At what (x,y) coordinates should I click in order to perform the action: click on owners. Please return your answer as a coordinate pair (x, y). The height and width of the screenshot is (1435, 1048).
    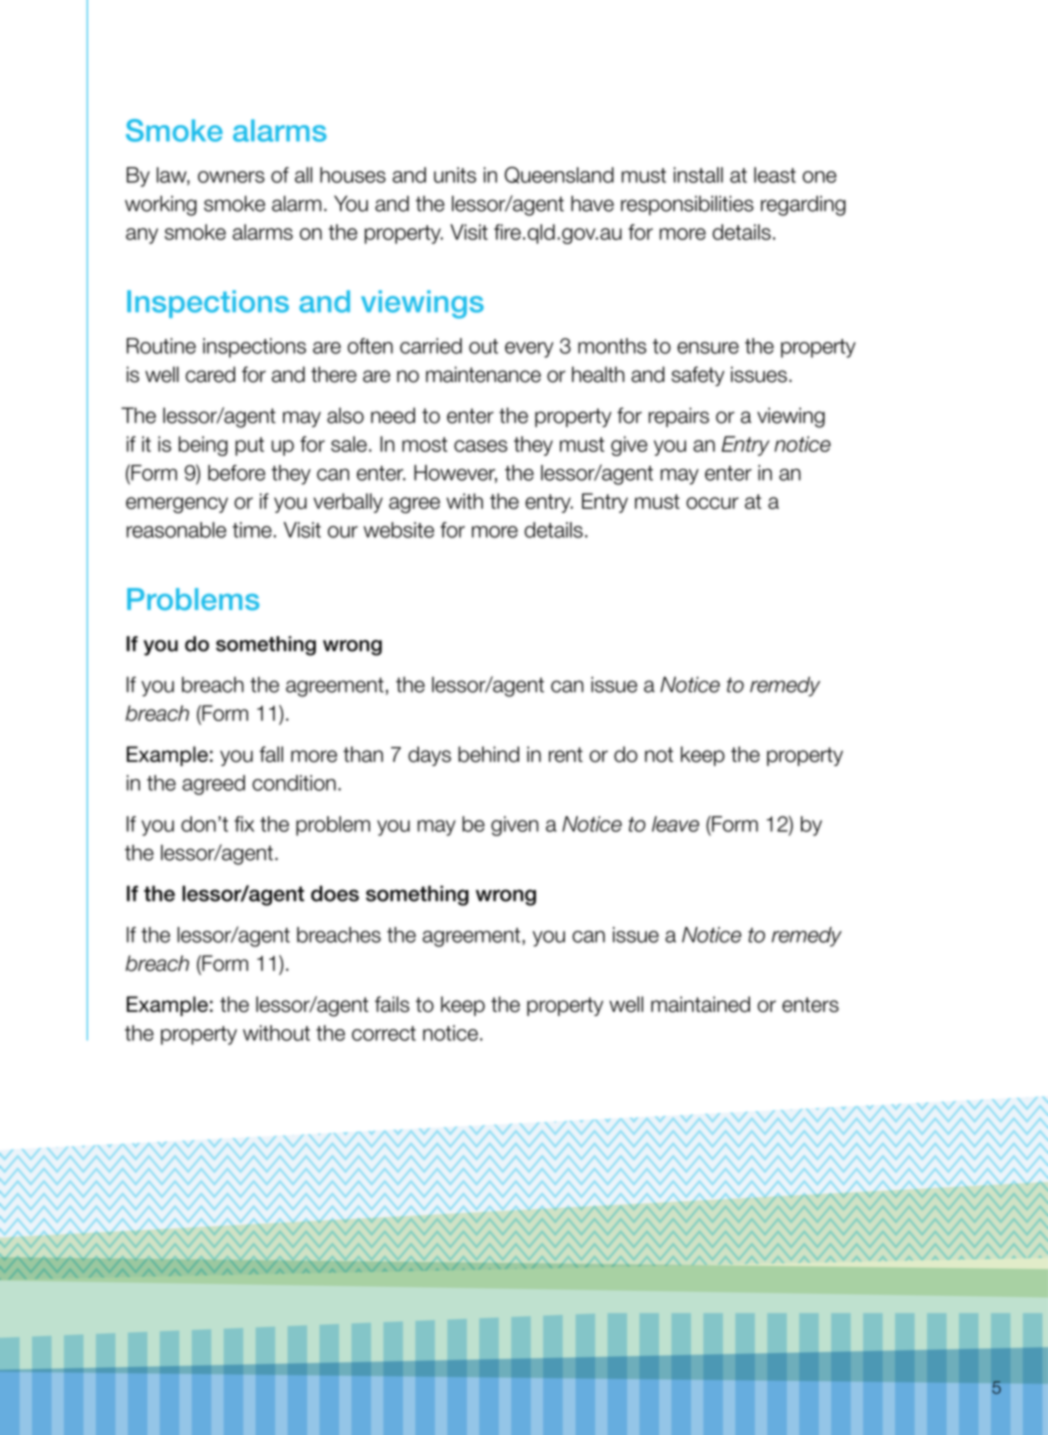
    Looking at the image, I should click on (231, 177).
